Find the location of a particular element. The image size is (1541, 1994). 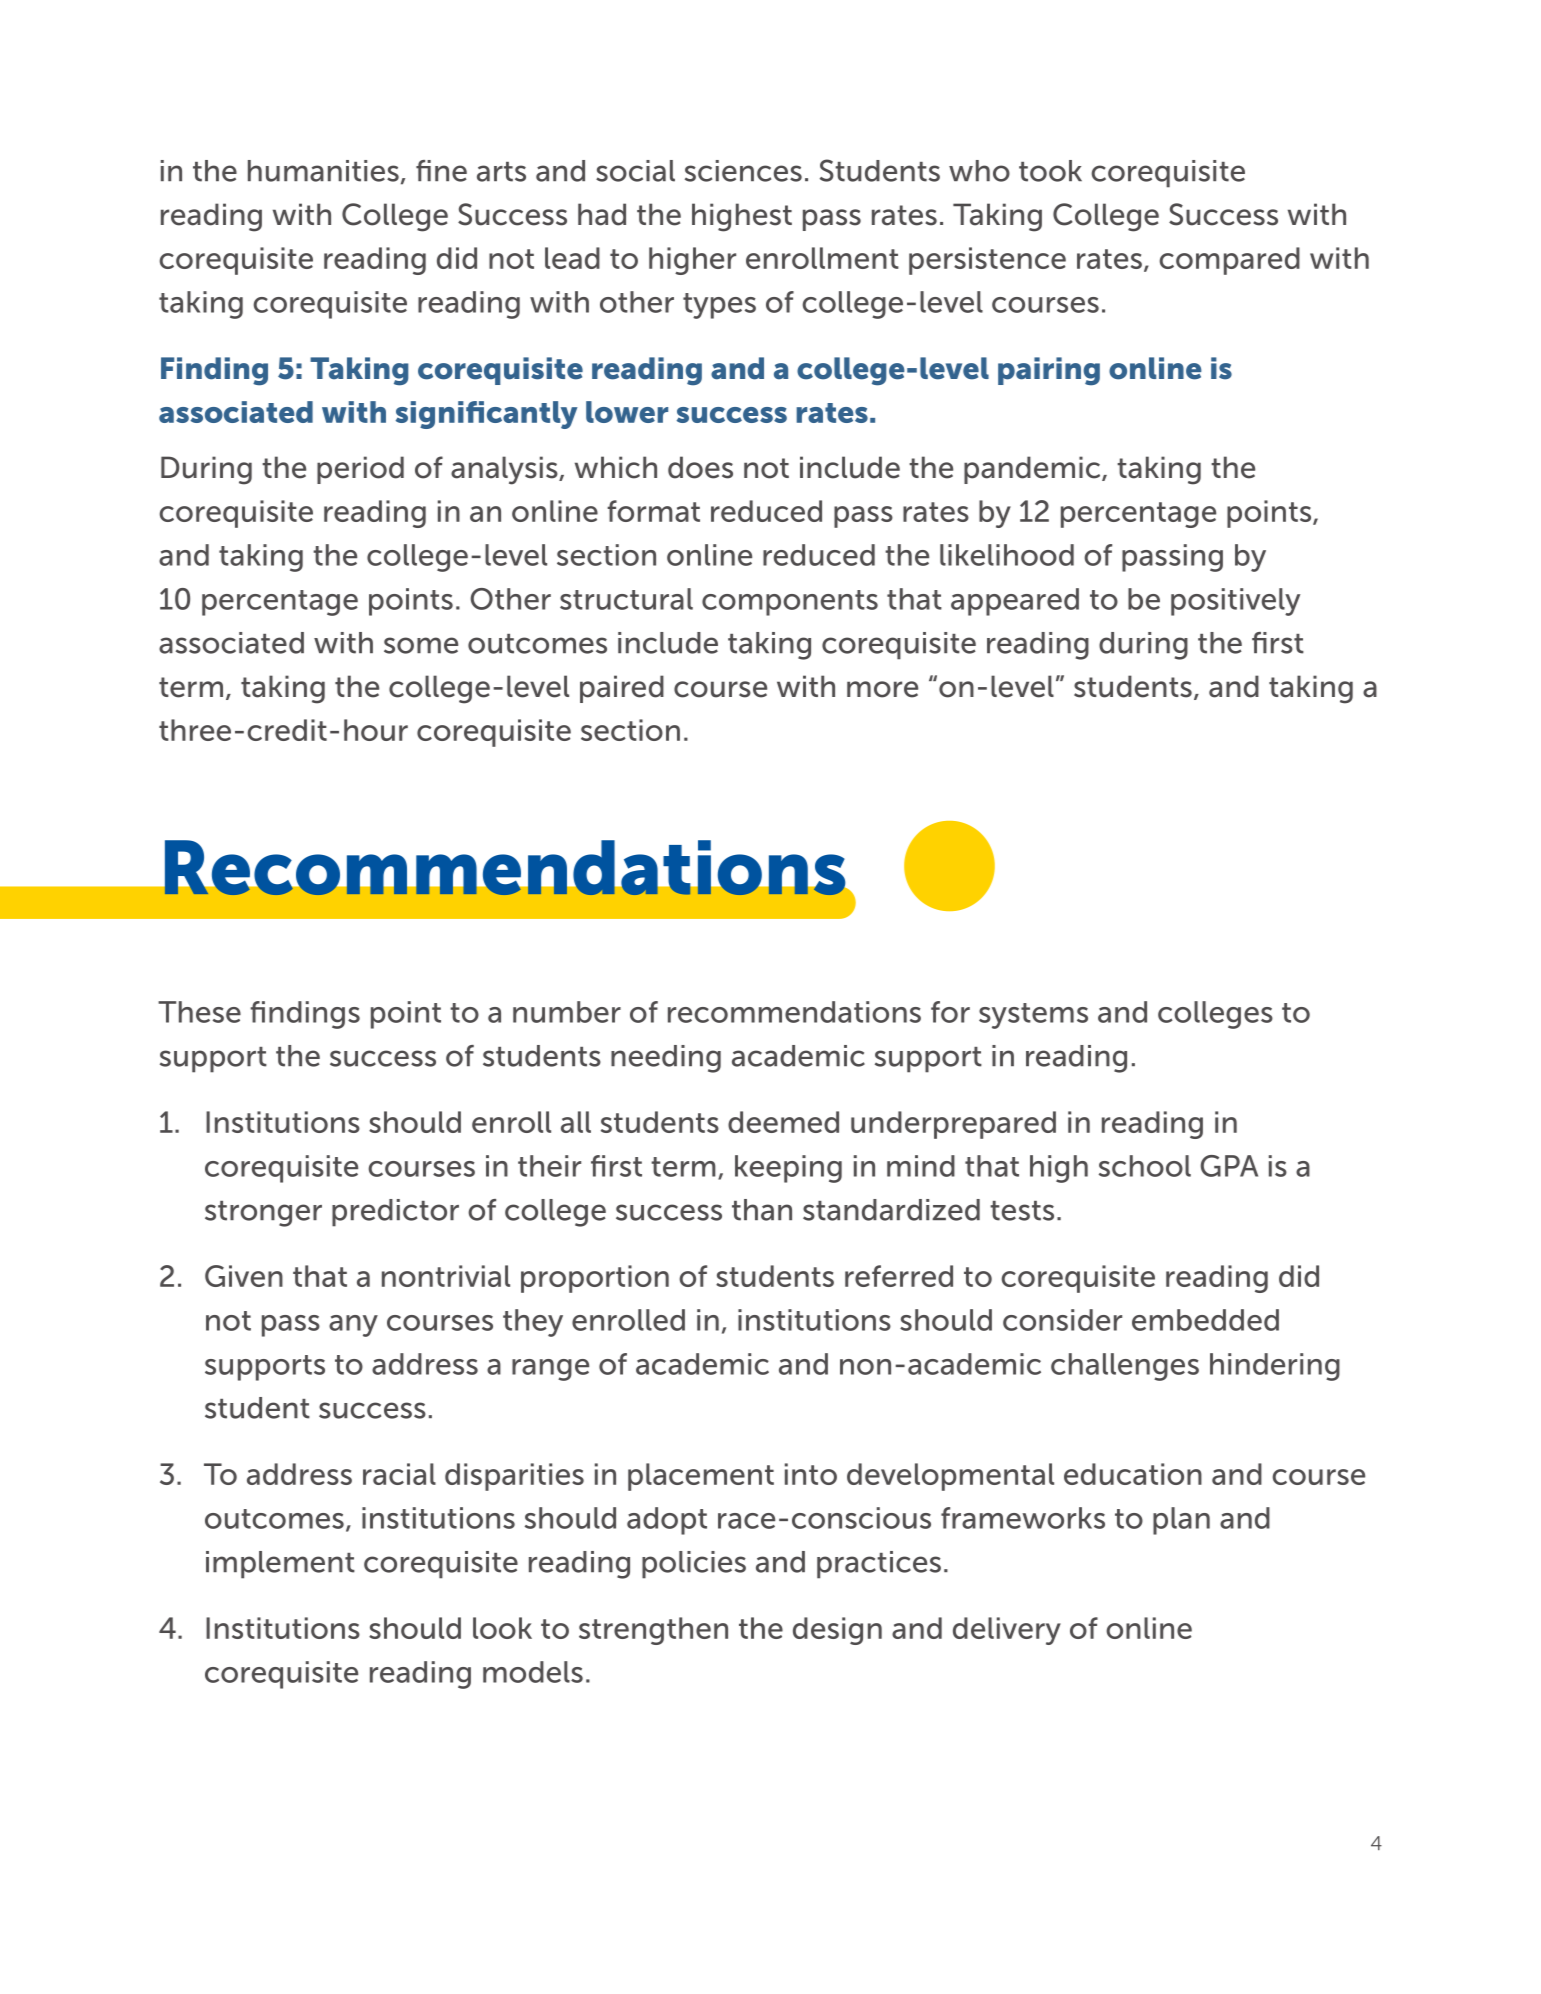

sciences is located at coordinates (743, 171).
